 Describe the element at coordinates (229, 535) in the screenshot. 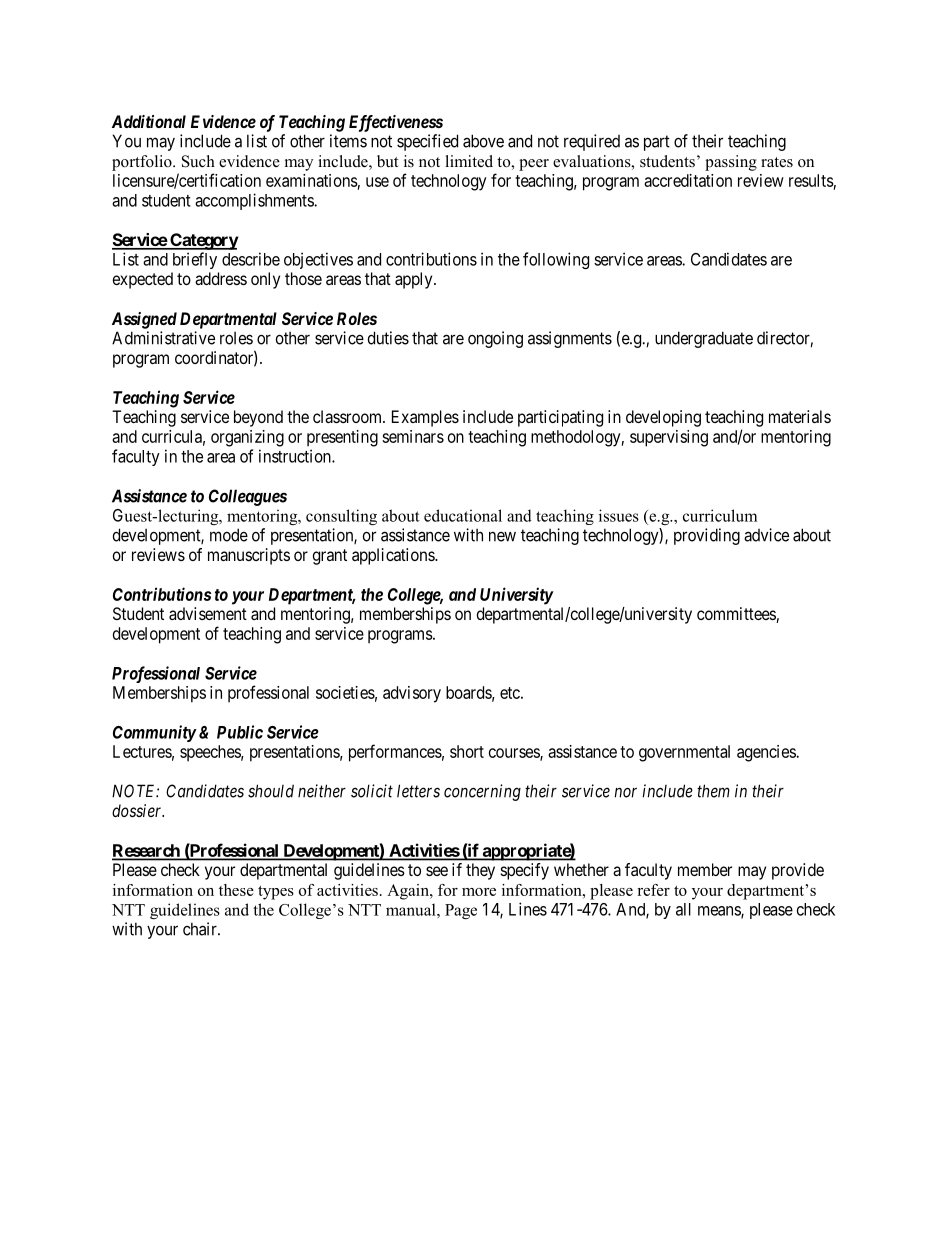

I see `mode` at that location.
